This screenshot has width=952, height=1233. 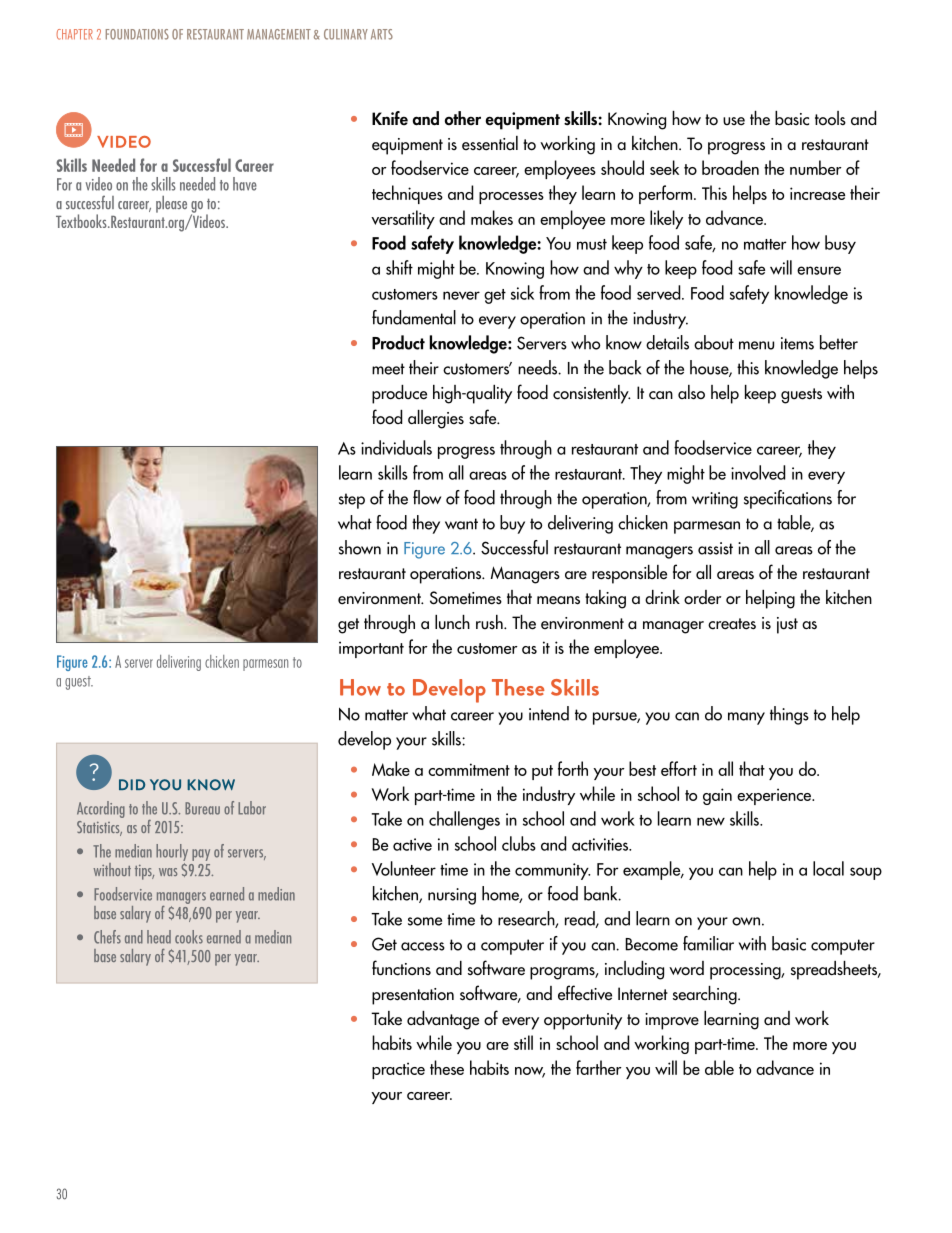 I want to click on menu, so click(x=756, y=345).
